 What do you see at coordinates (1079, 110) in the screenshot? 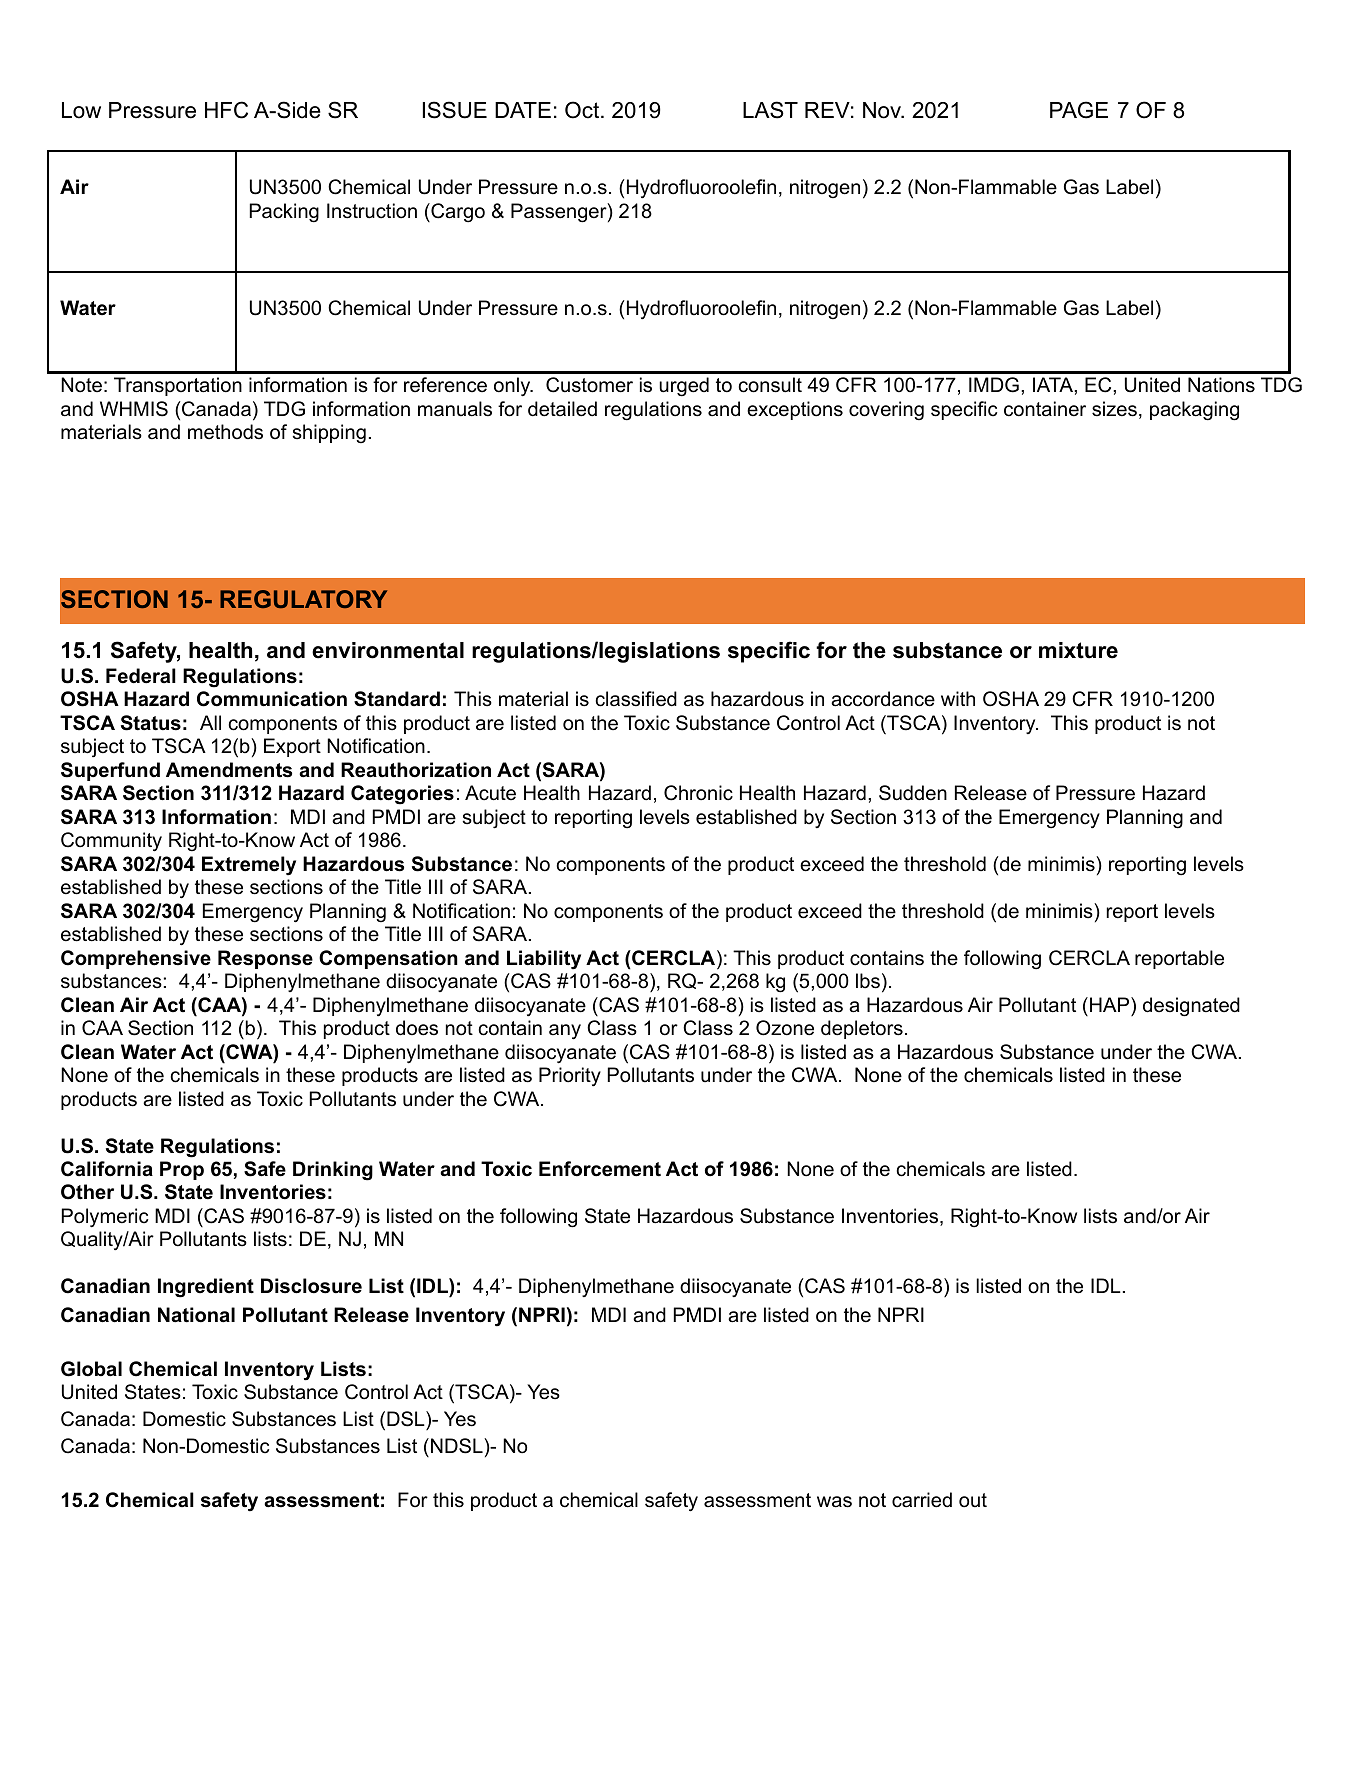
I see `PAGE` at bounding box center [1079, 110].
